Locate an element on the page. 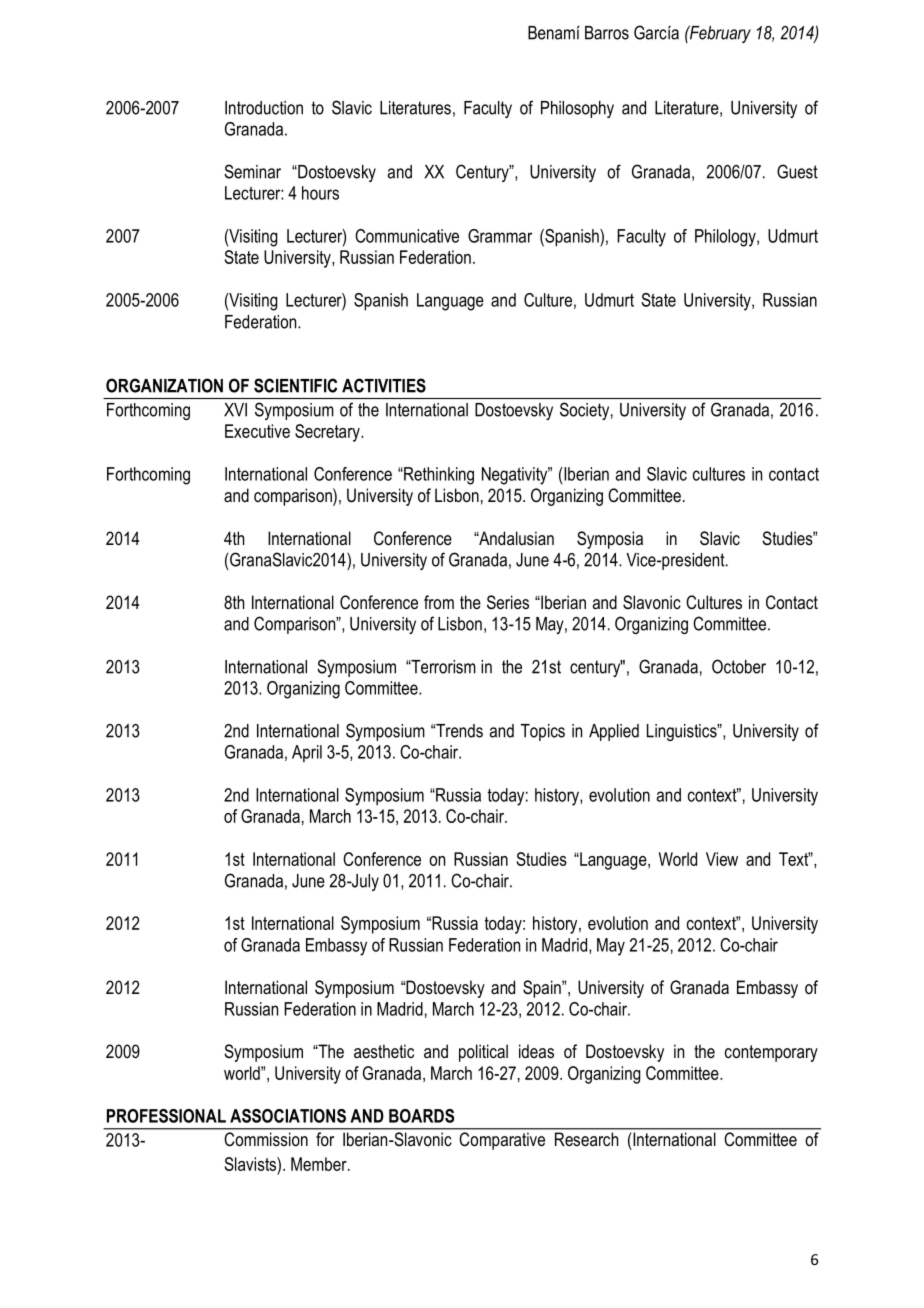 The height and width of the image is (1308, 924). contemporary is located at coordinates (771, 1053).
